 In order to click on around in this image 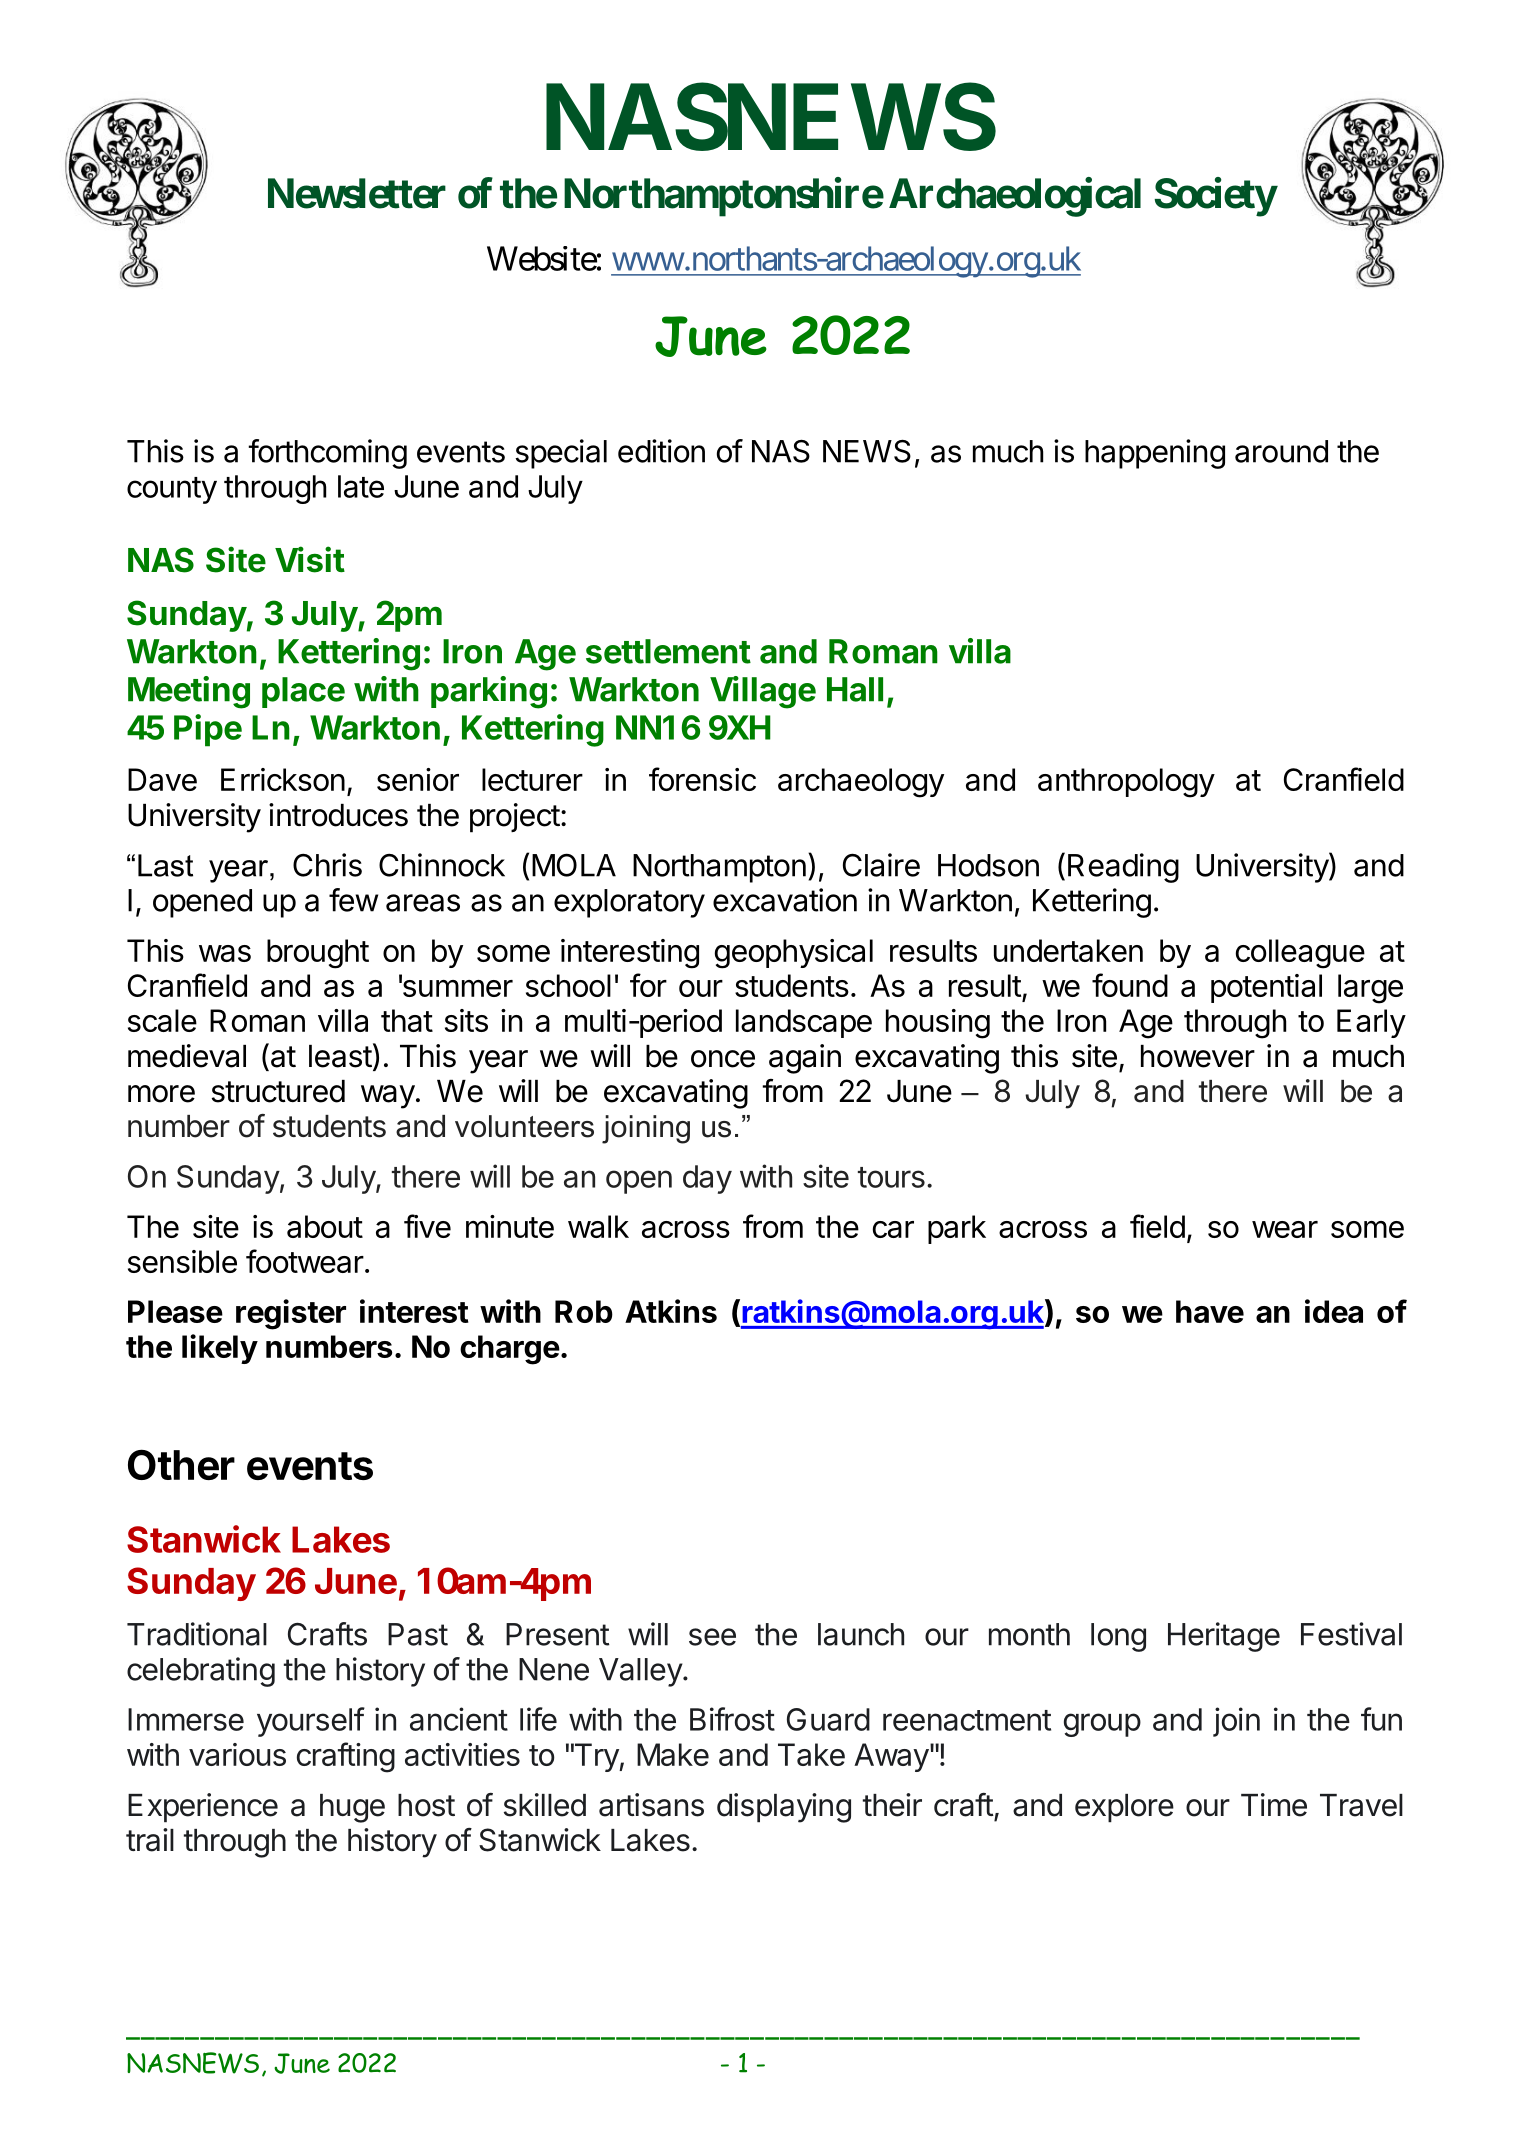, I will do `click(1281, 451)`.
